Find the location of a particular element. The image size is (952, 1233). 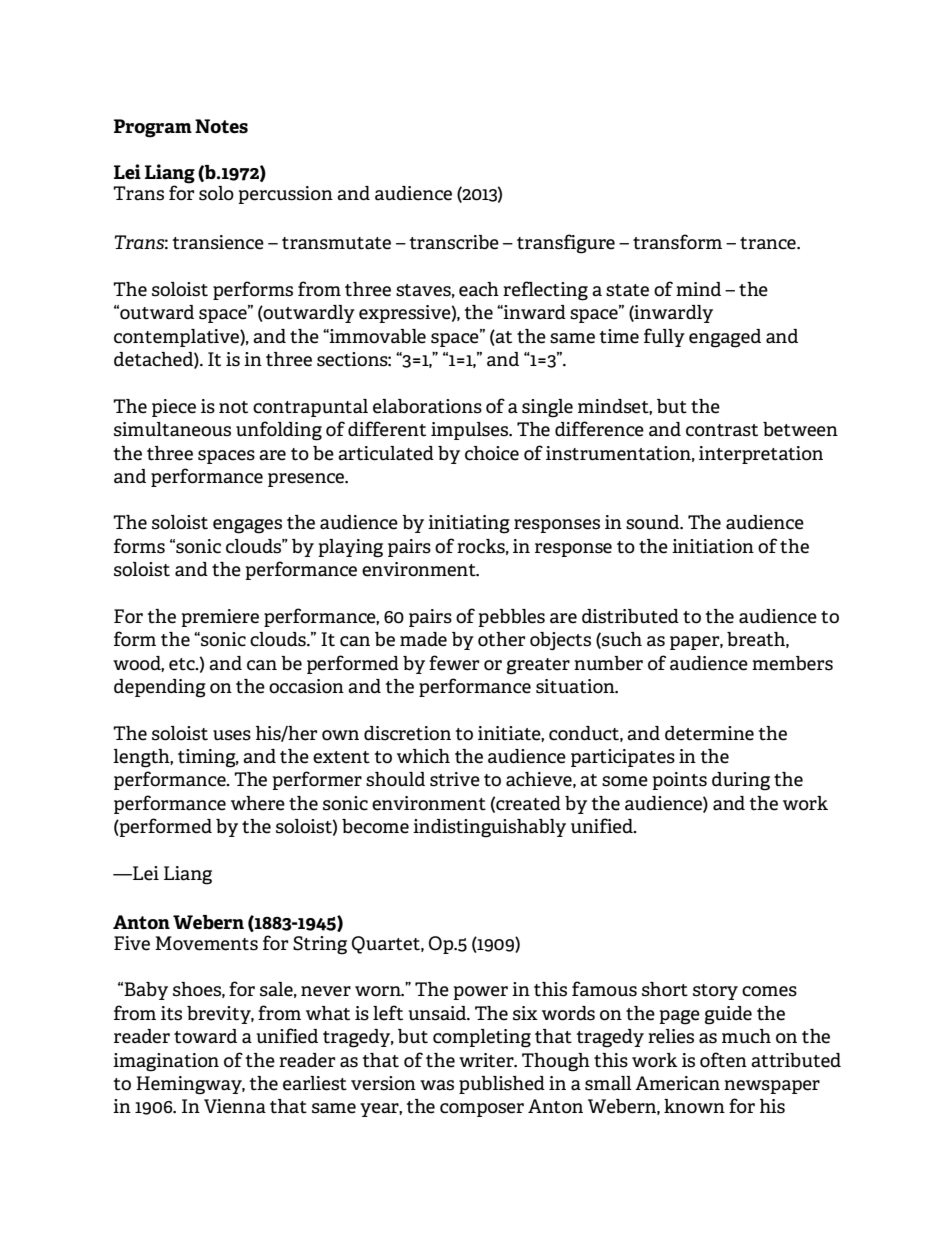

initiating is located at coordinates (469, 524).
